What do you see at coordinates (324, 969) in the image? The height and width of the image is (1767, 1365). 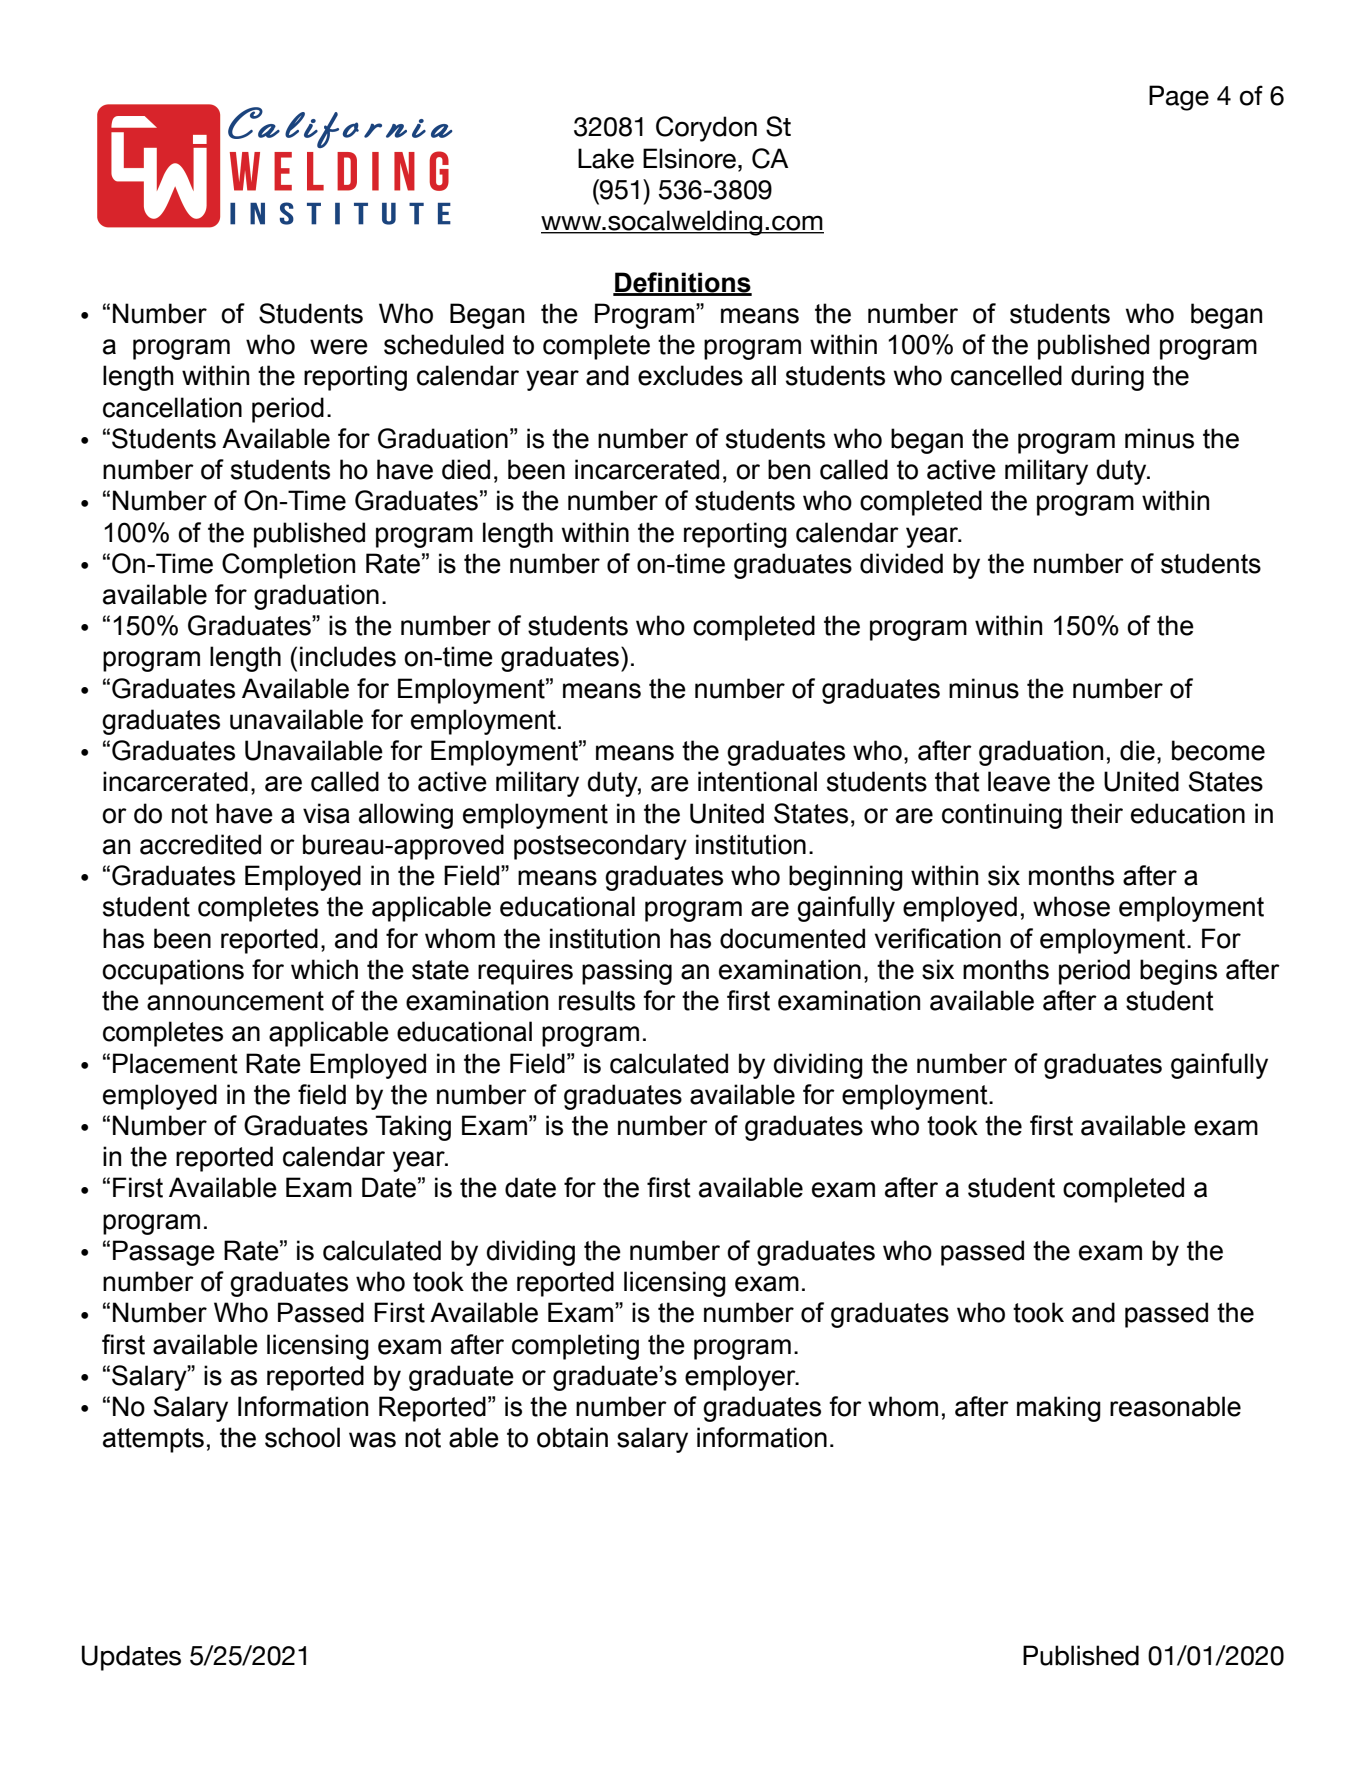 I see `which` at bounding box center [324, 969].
